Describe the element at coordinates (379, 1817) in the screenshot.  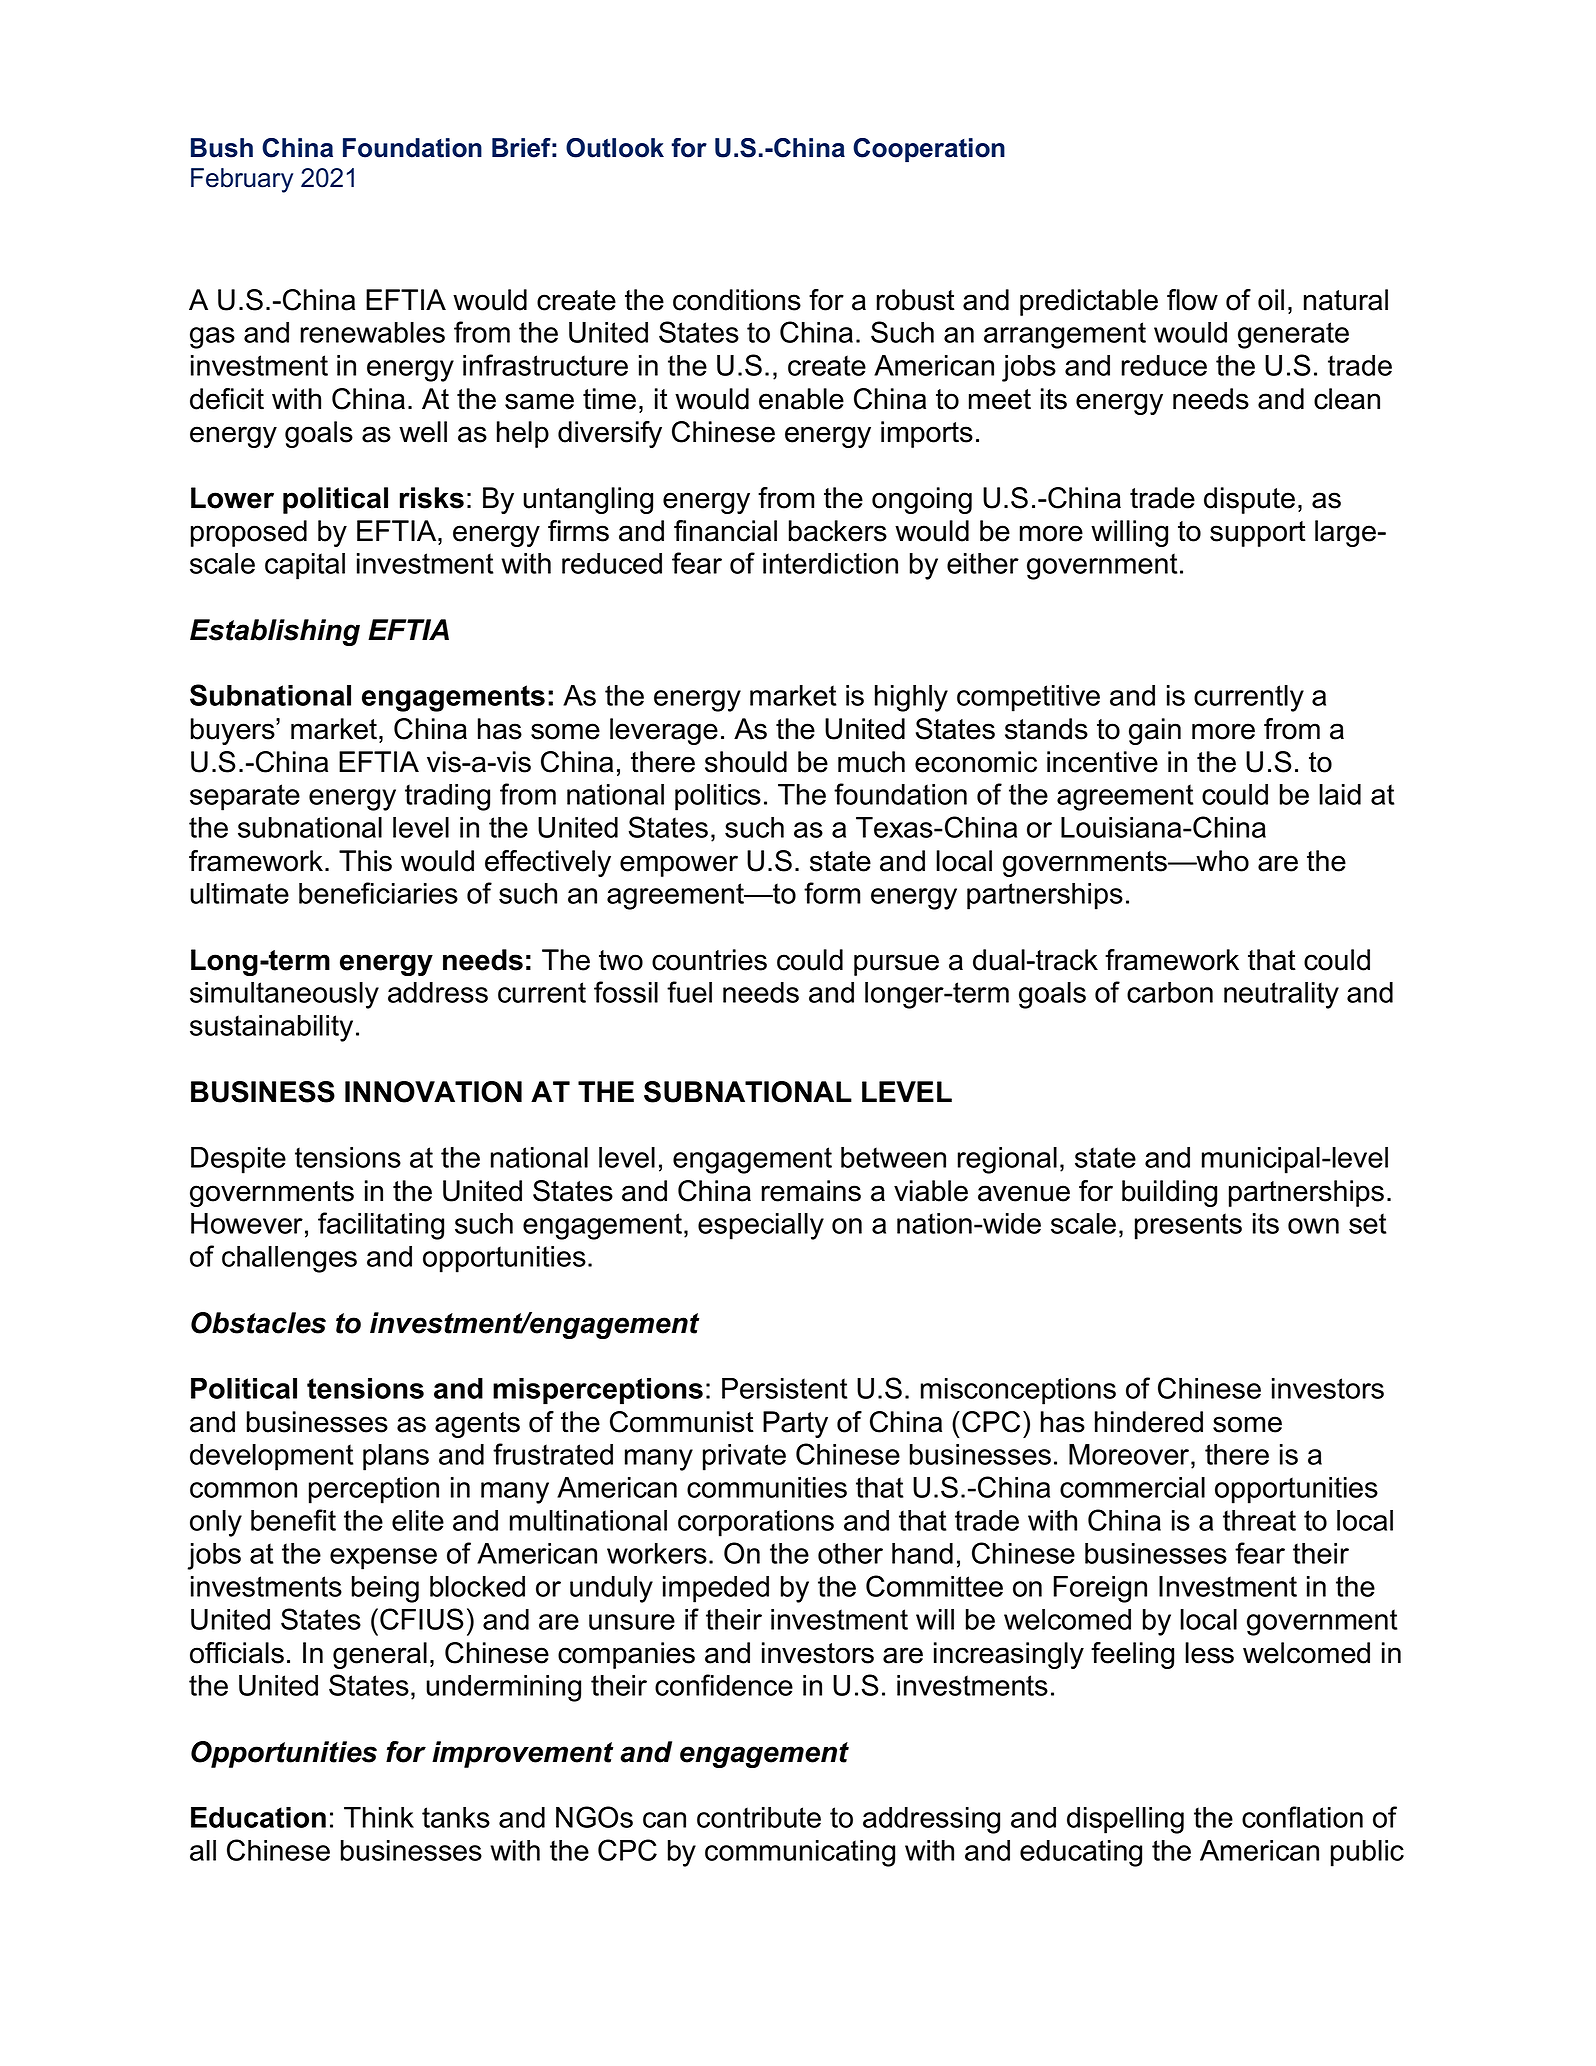
I see `Think` at that location.
